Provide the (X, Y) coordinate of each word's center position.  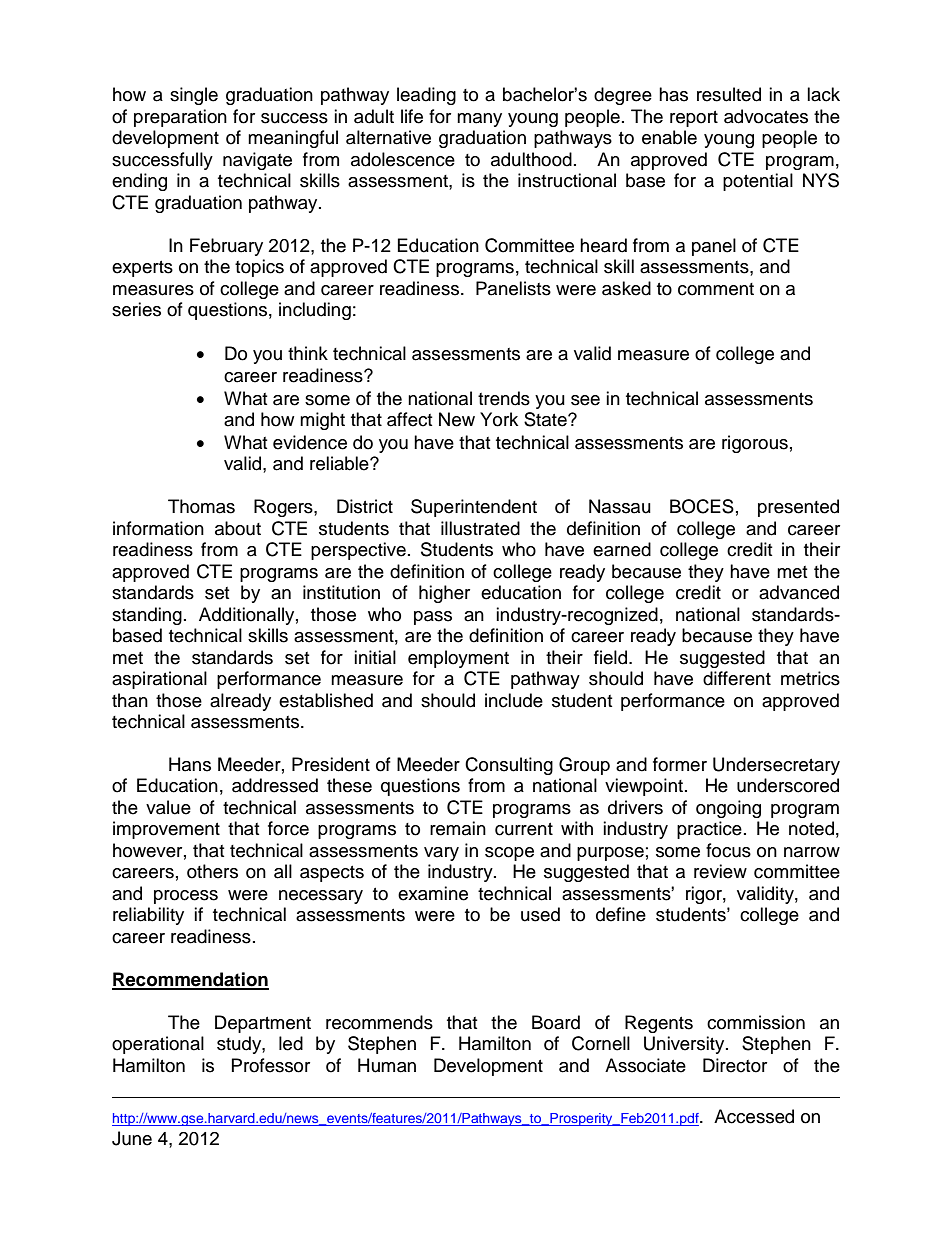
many (479, 120)
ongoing (728, 809)
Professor (271, 1065)
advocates (766, 116)
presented (798, 508)
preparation (180, 118)
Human (387, 1065)
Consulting (509, 766)
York (499, 419)
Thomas (201, 506)
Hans (190, 764)
